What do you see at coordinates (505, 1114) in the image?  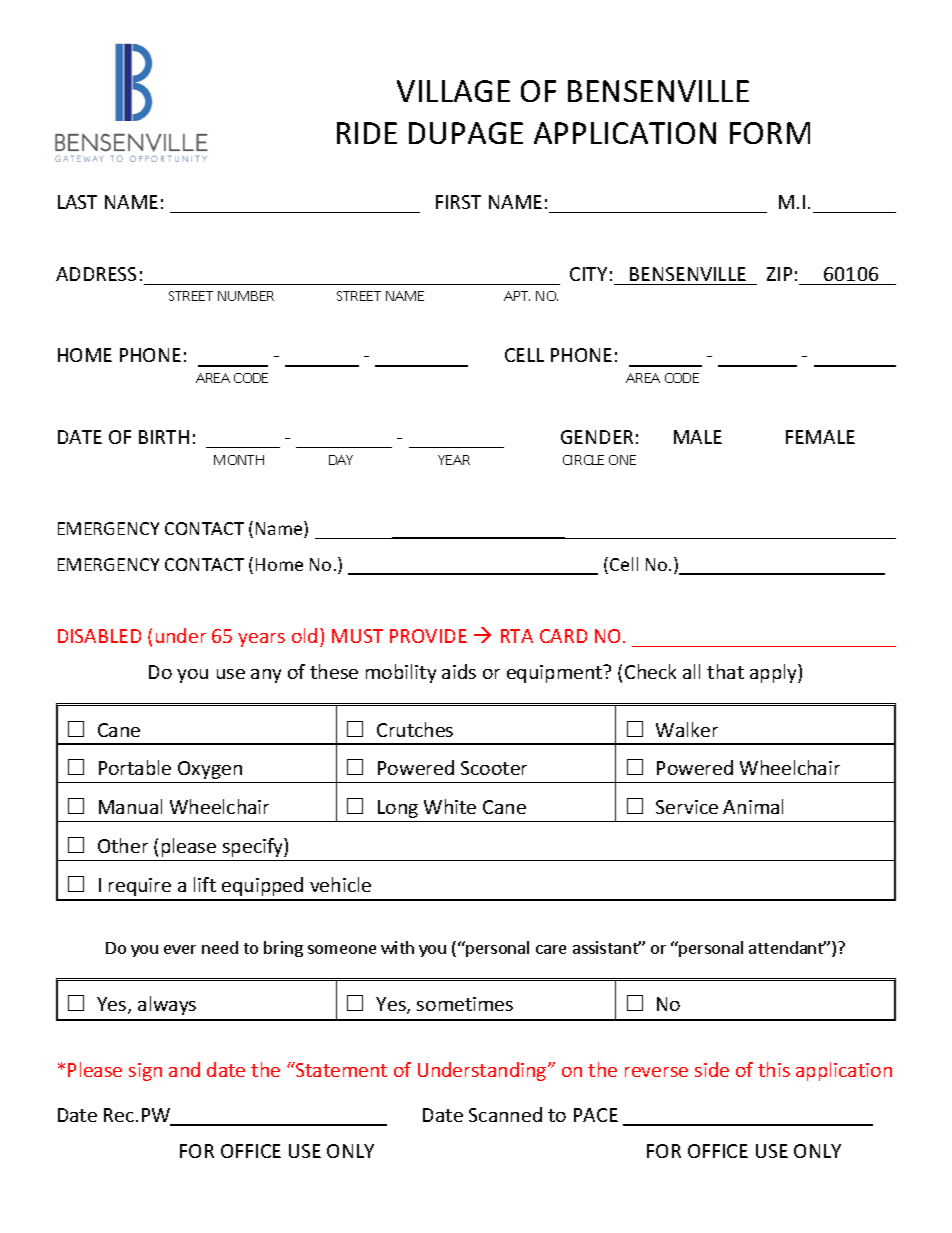 I see `Scanned` at bounding box center [505, 1114].
